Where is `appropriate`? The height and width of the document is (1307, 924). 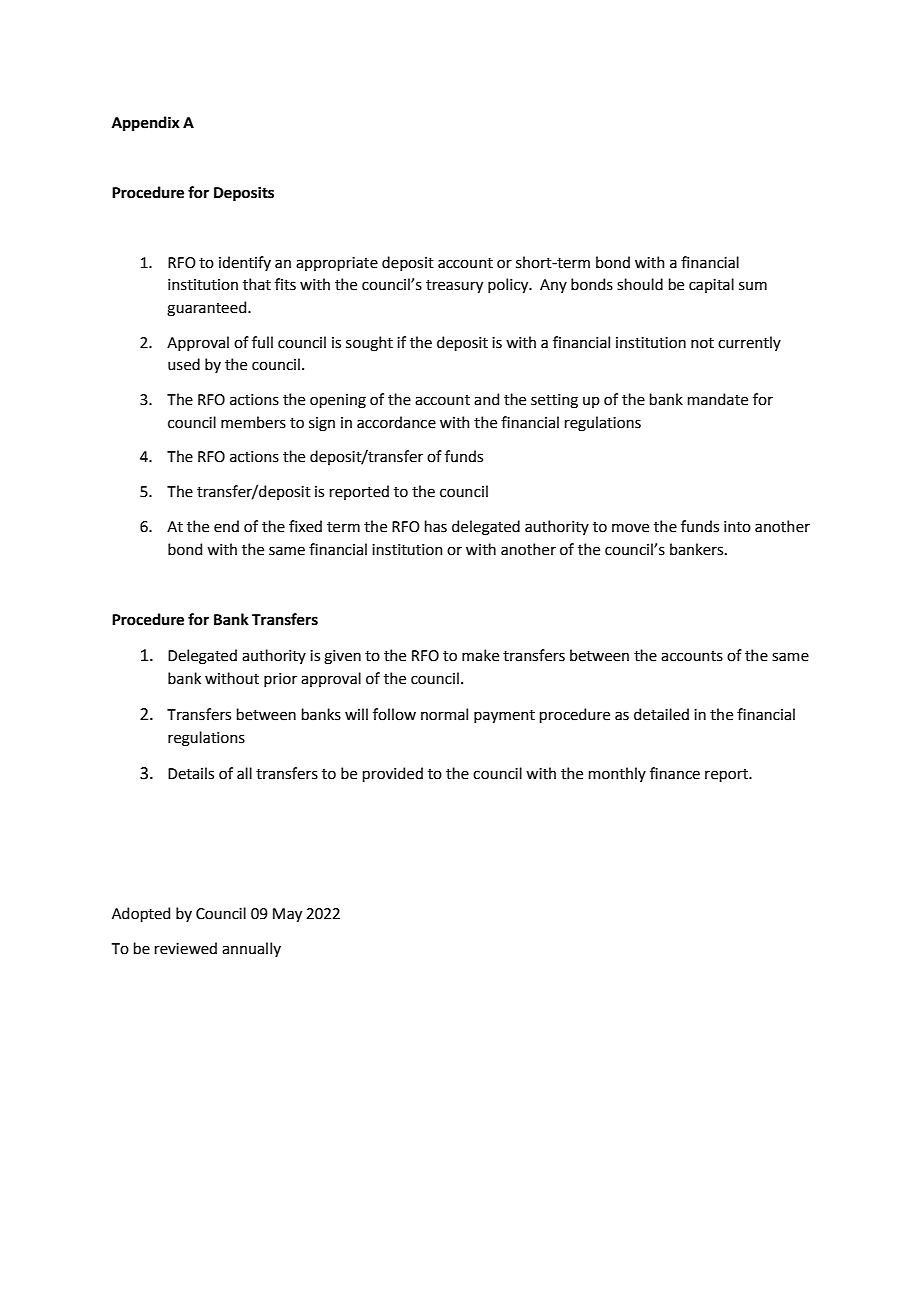 appropriate is located at coordinates (337, 264).
